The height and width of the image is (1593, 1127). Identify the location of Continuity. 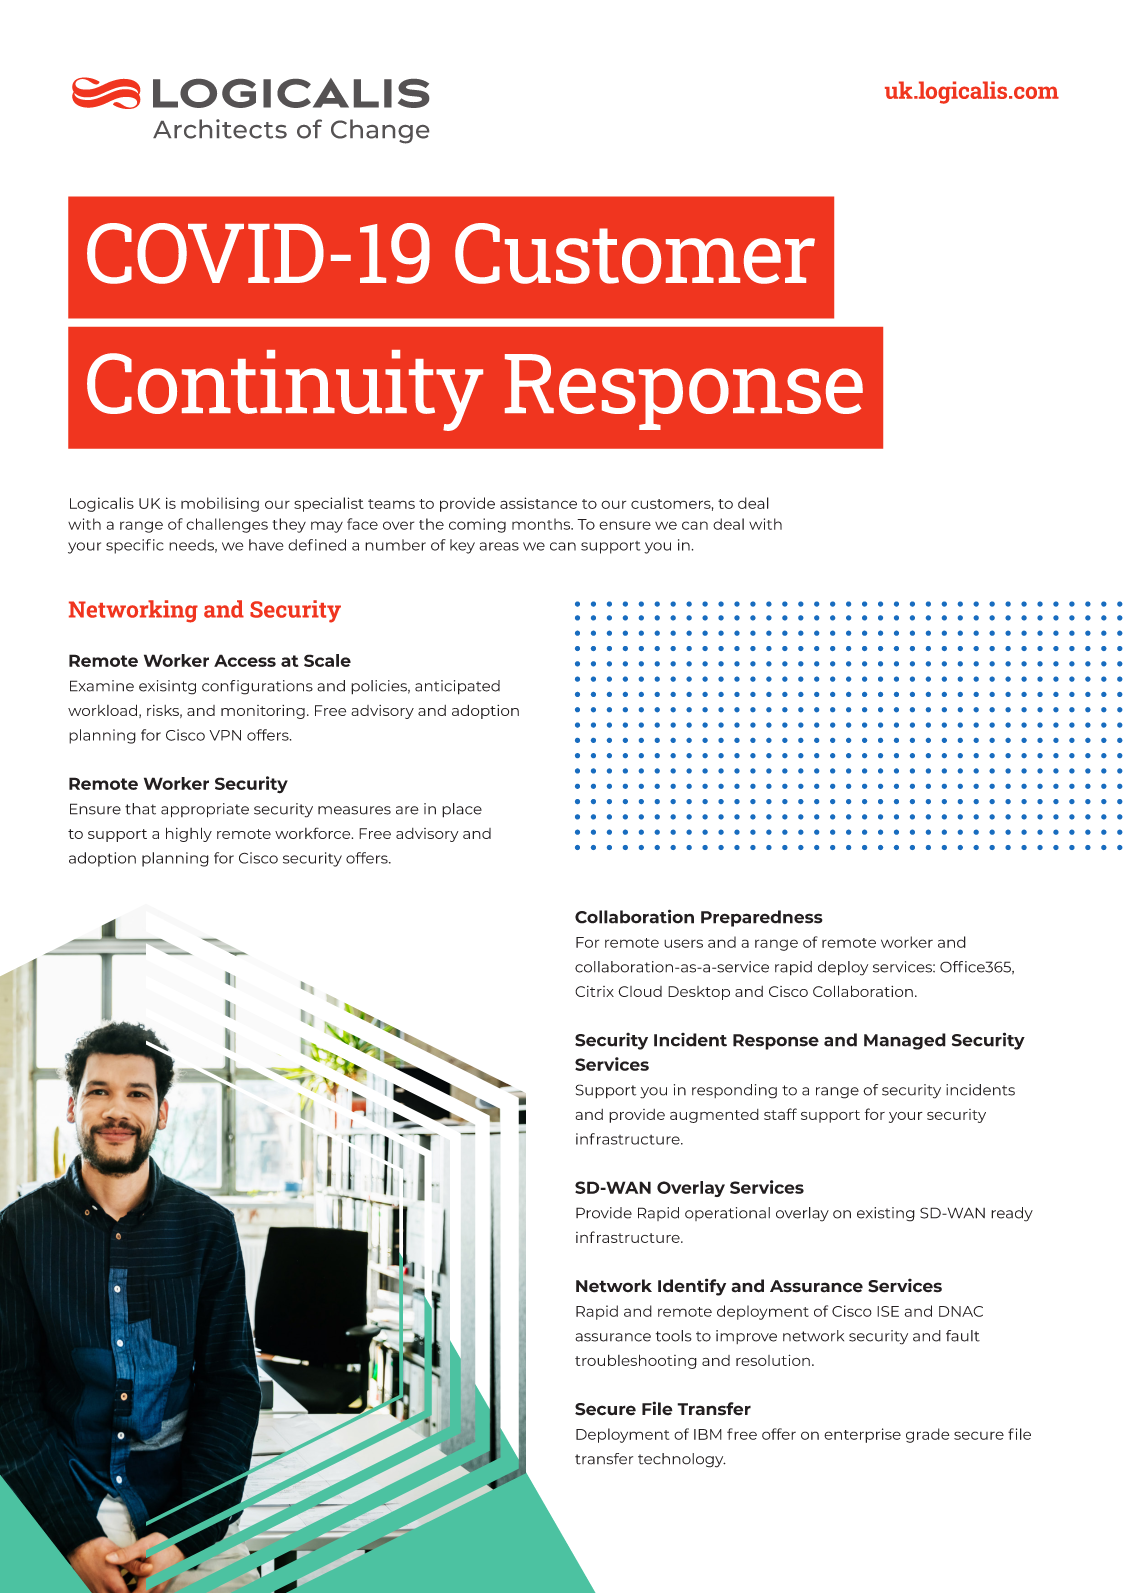
(285, 390).
